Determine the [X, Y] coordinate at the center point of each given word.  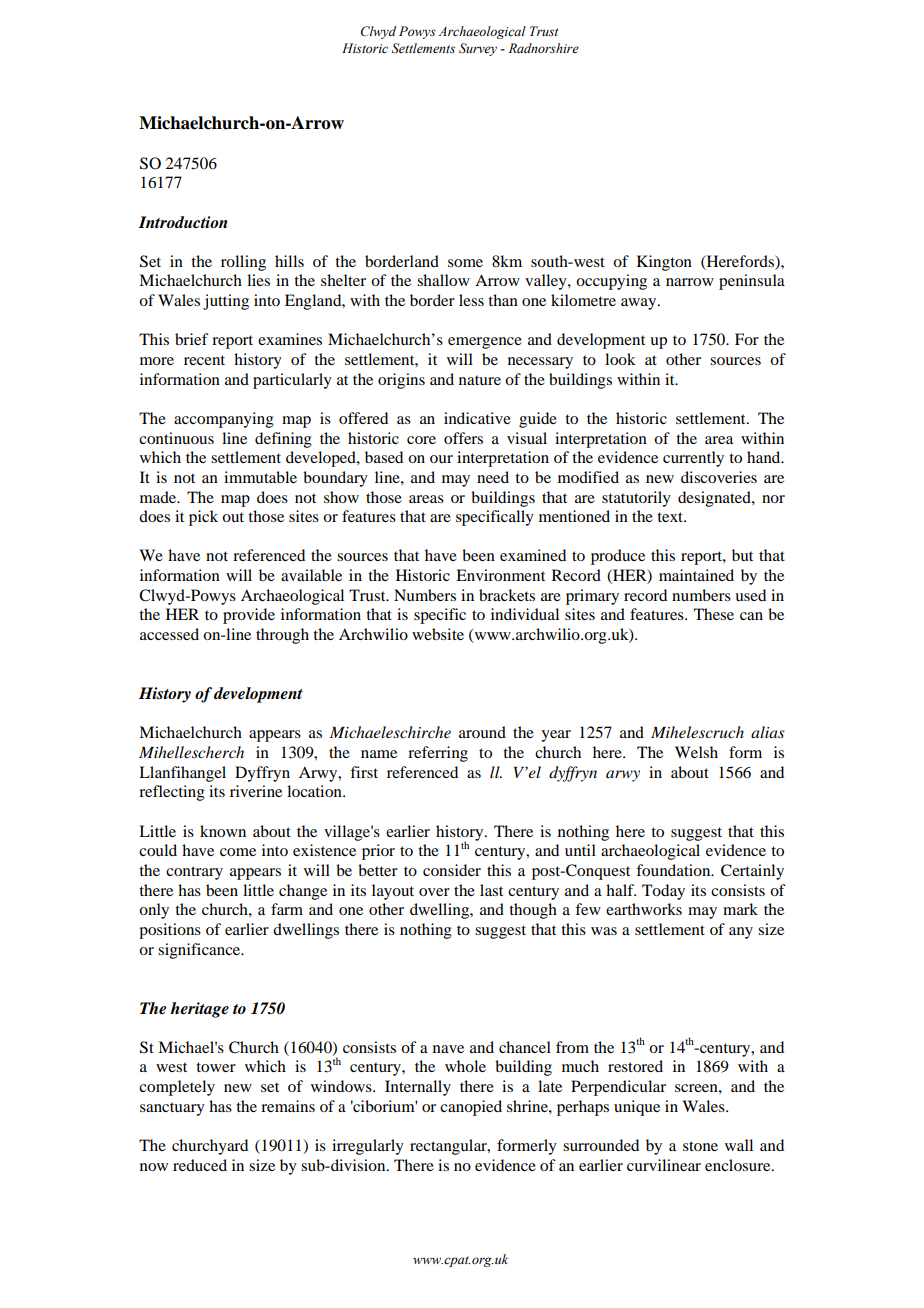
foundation [674, 870]
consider [452, 870]
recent [204, 360]
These [714, 614]
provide [249, 616]
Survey [478, 49]
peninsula [752, 282]
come [238, 852]
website [438, 634]
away [640, 304]
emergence [485, 343]
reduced [200, 1165]
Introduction [182, 222]
